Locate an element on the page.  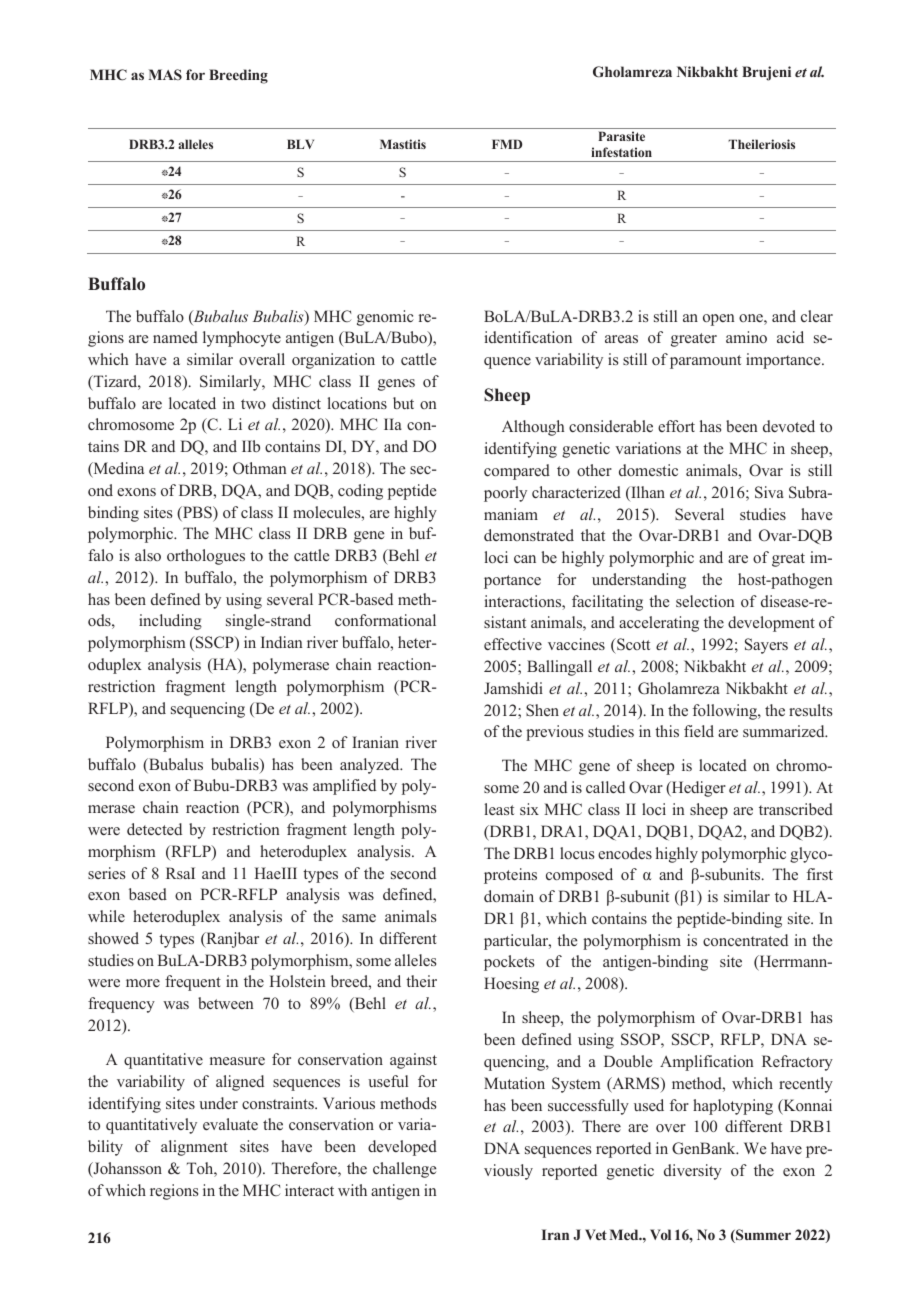
Summer is located at coordinates (762, 1236).
